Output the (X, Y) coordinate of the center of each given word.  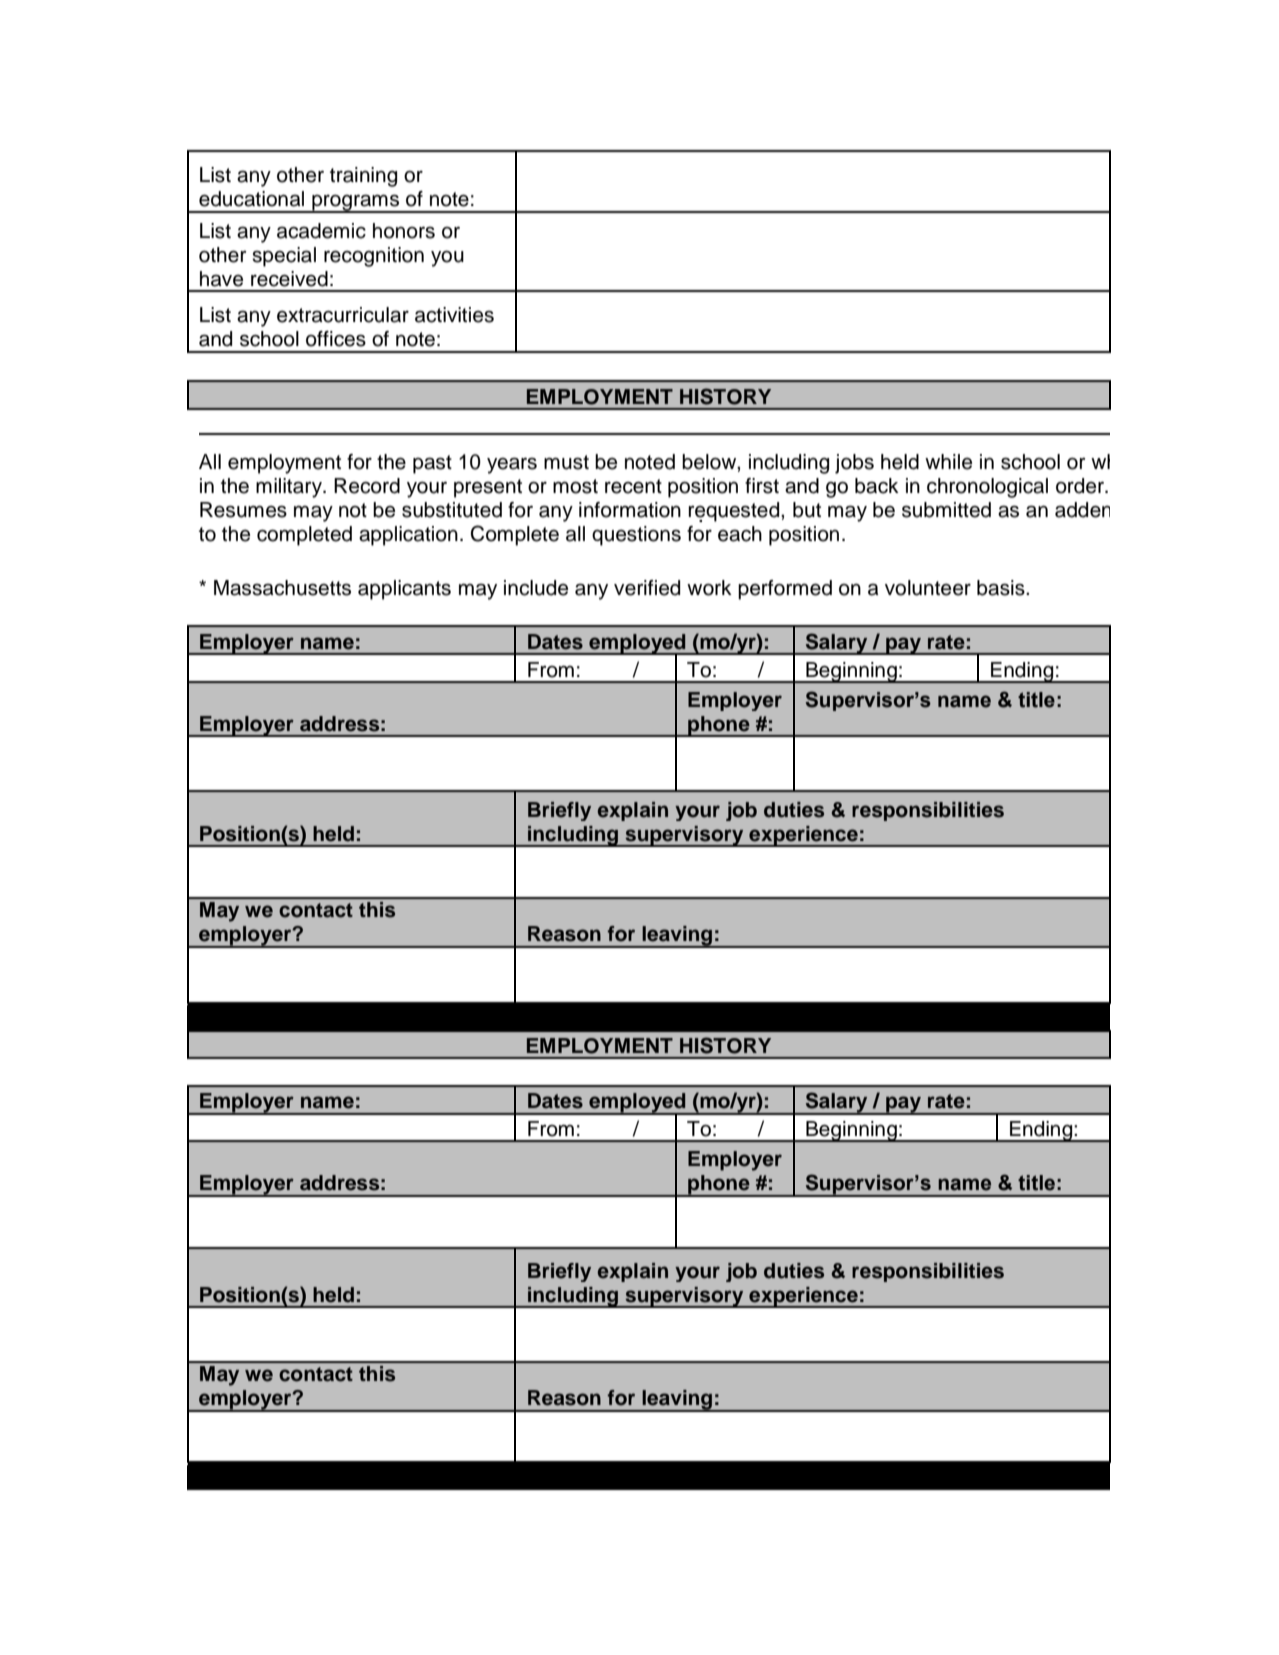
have (221, 279)
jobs (854, 464)
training (363, 177)
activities (454, 315)
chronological (987, 488)
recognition (374, 257)
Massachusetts (282, 588)
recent (633, 486)
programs (355, 203)
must (566, 462)
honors (404, 231)
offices (336, 339)
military (290, 488)
